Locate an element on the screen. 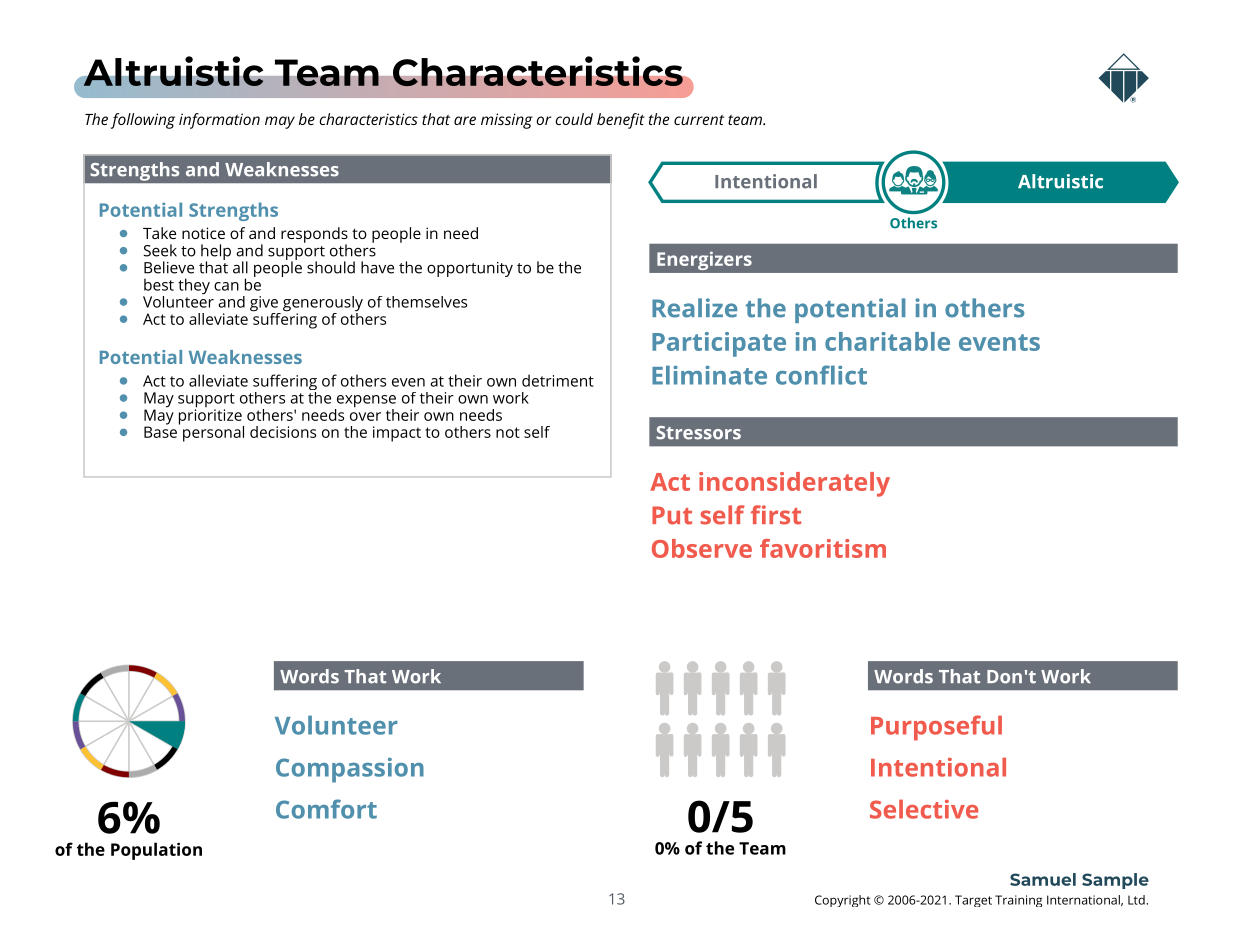  give is located at coordinates (265, 305).
